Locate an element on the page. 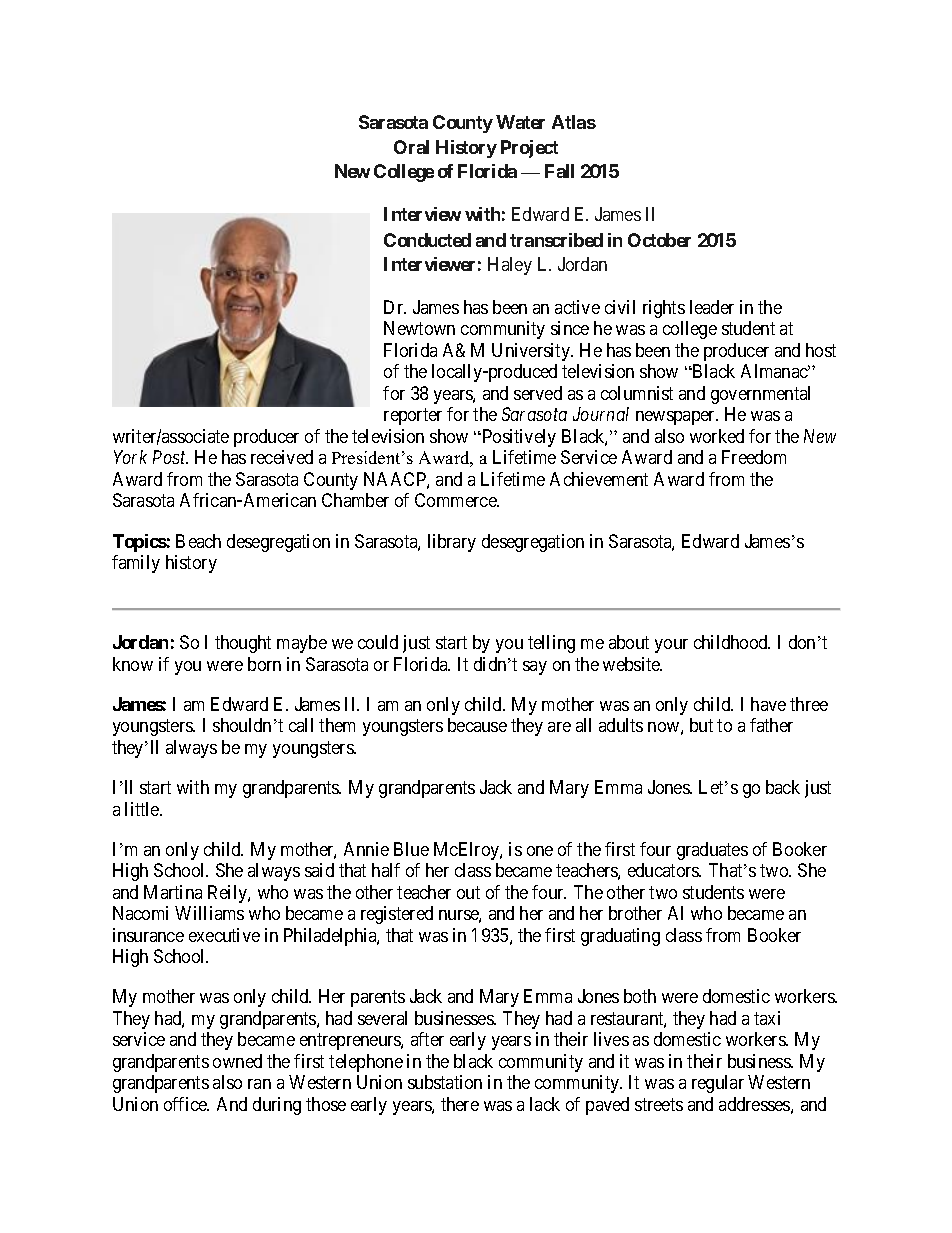  thought is located at coordinates (243, 644).
